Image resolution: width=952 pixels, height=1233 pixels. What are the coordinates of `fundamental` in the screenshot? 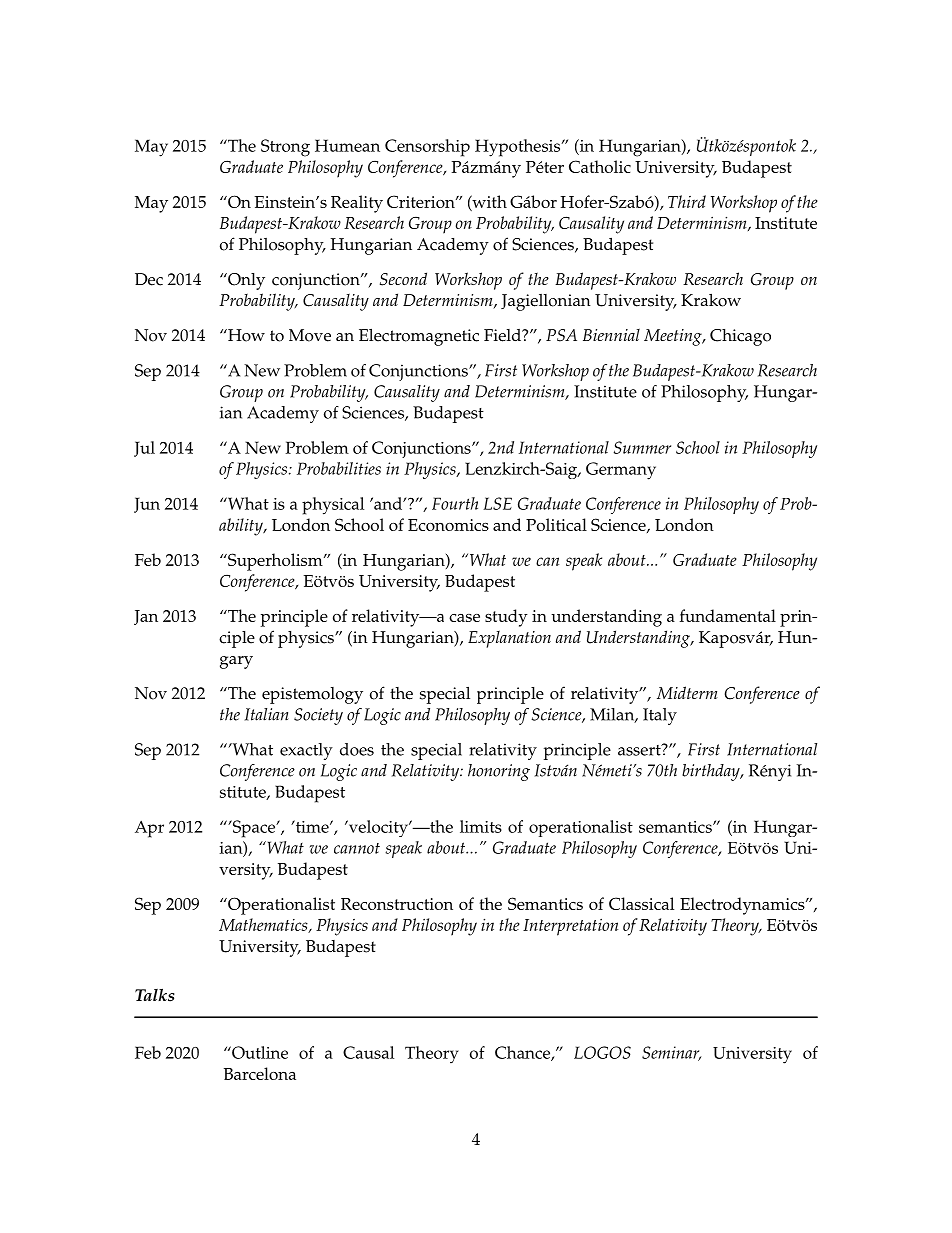 It's located at (728, 615).
